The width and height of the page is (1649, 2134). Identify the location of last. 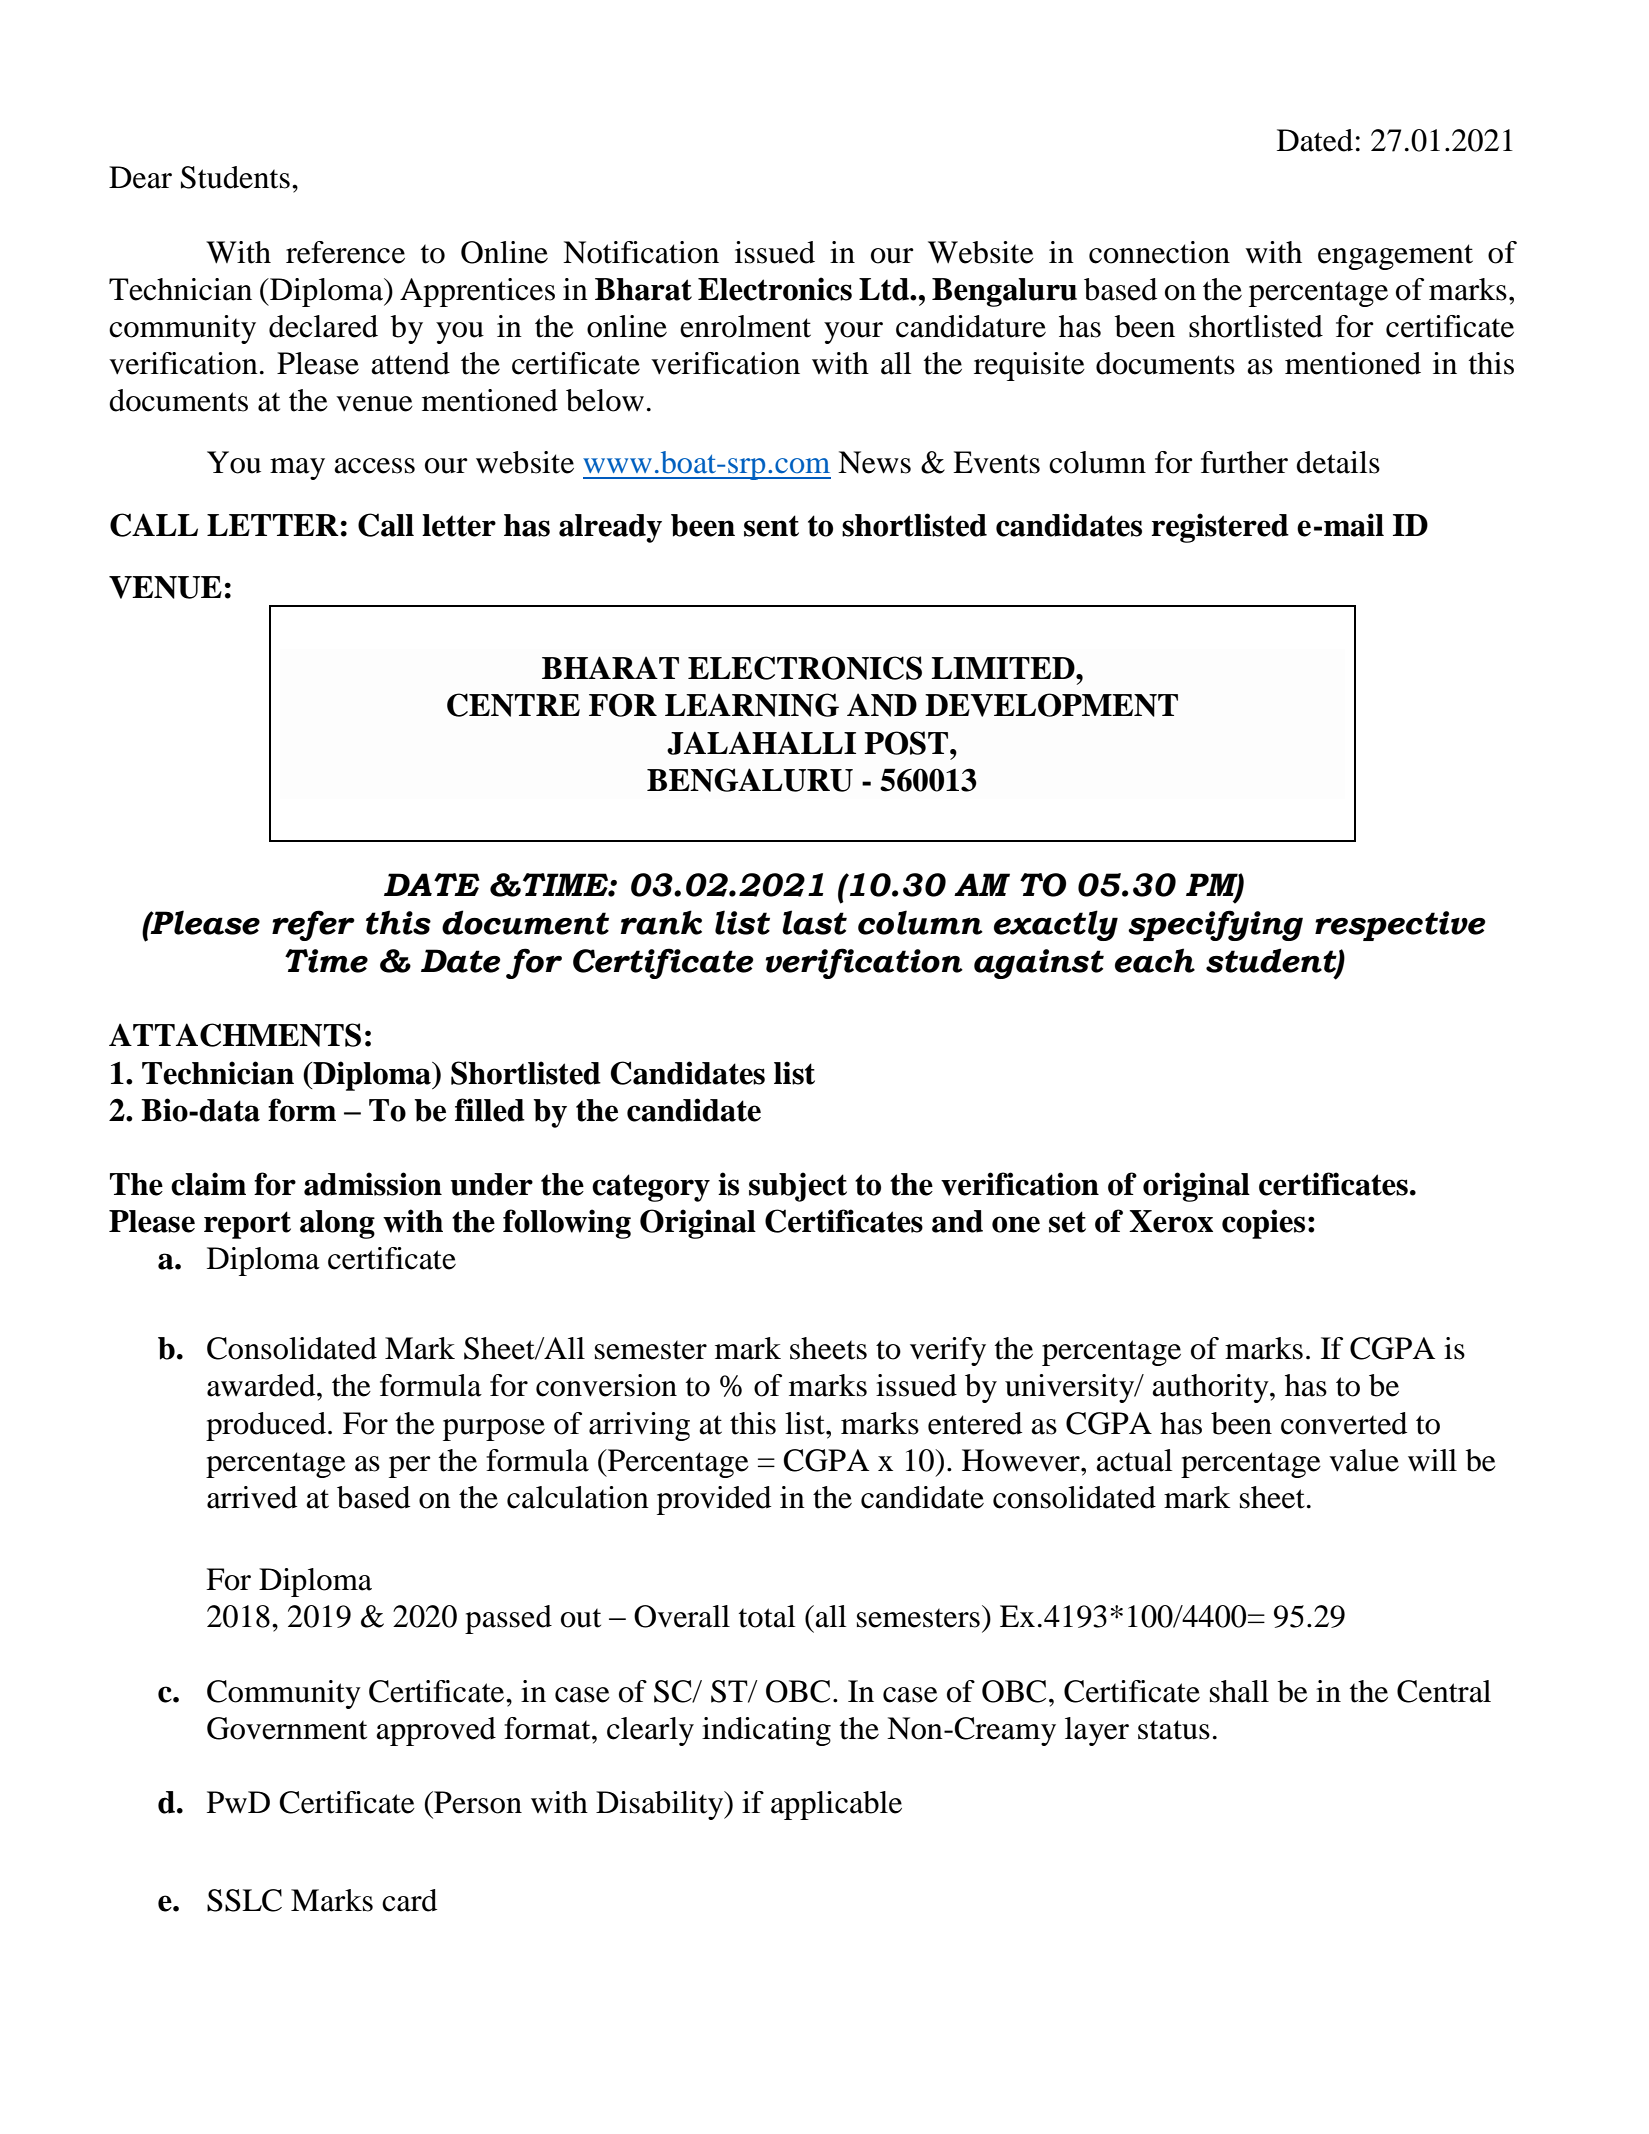
(814, 922).
